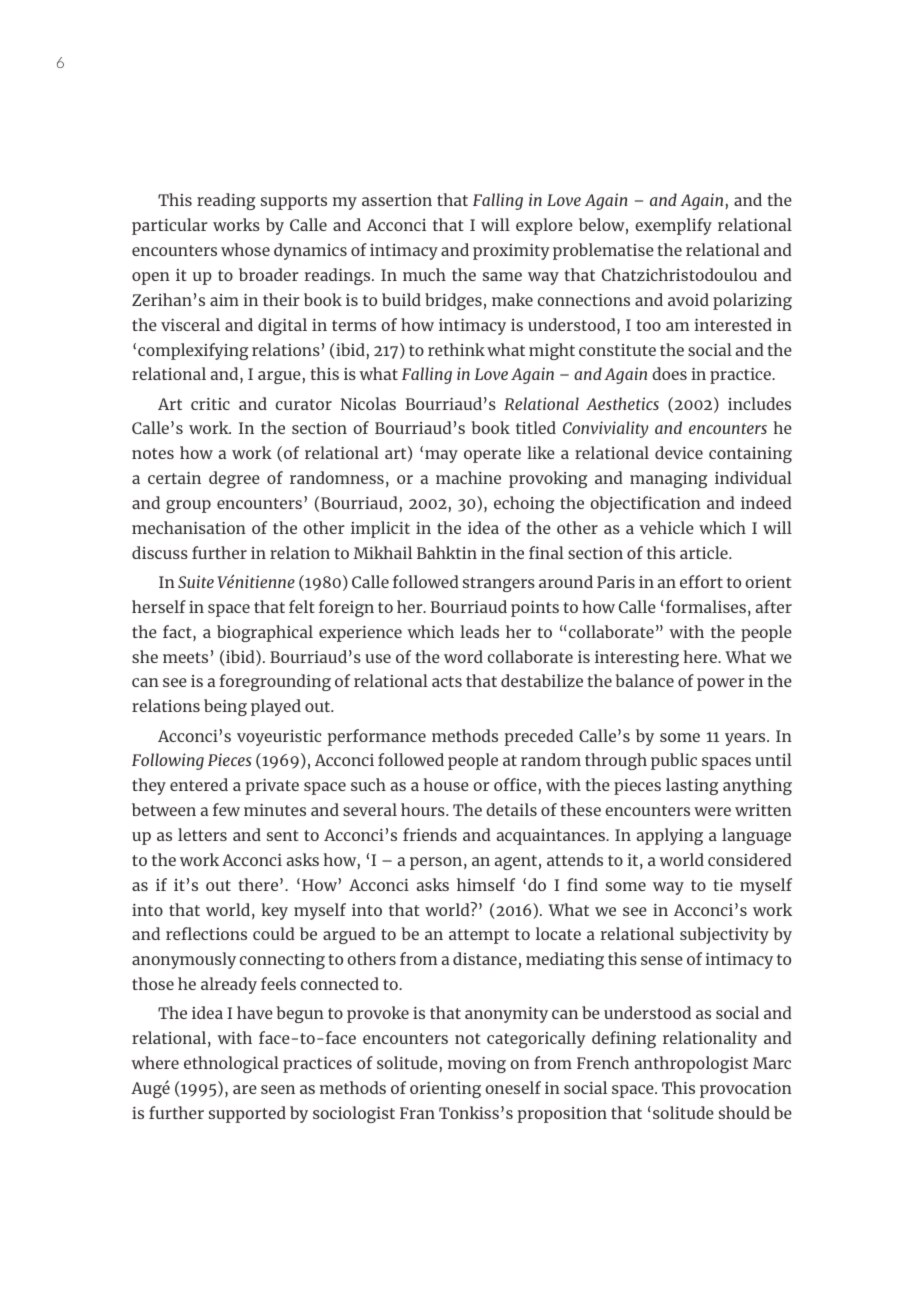 Image resolution: width=924 pixels, height=1308 pixels. What do you see at coordinates (185, 657) in the screenshot?
I see `meets` at bounding box center [185, 657].
